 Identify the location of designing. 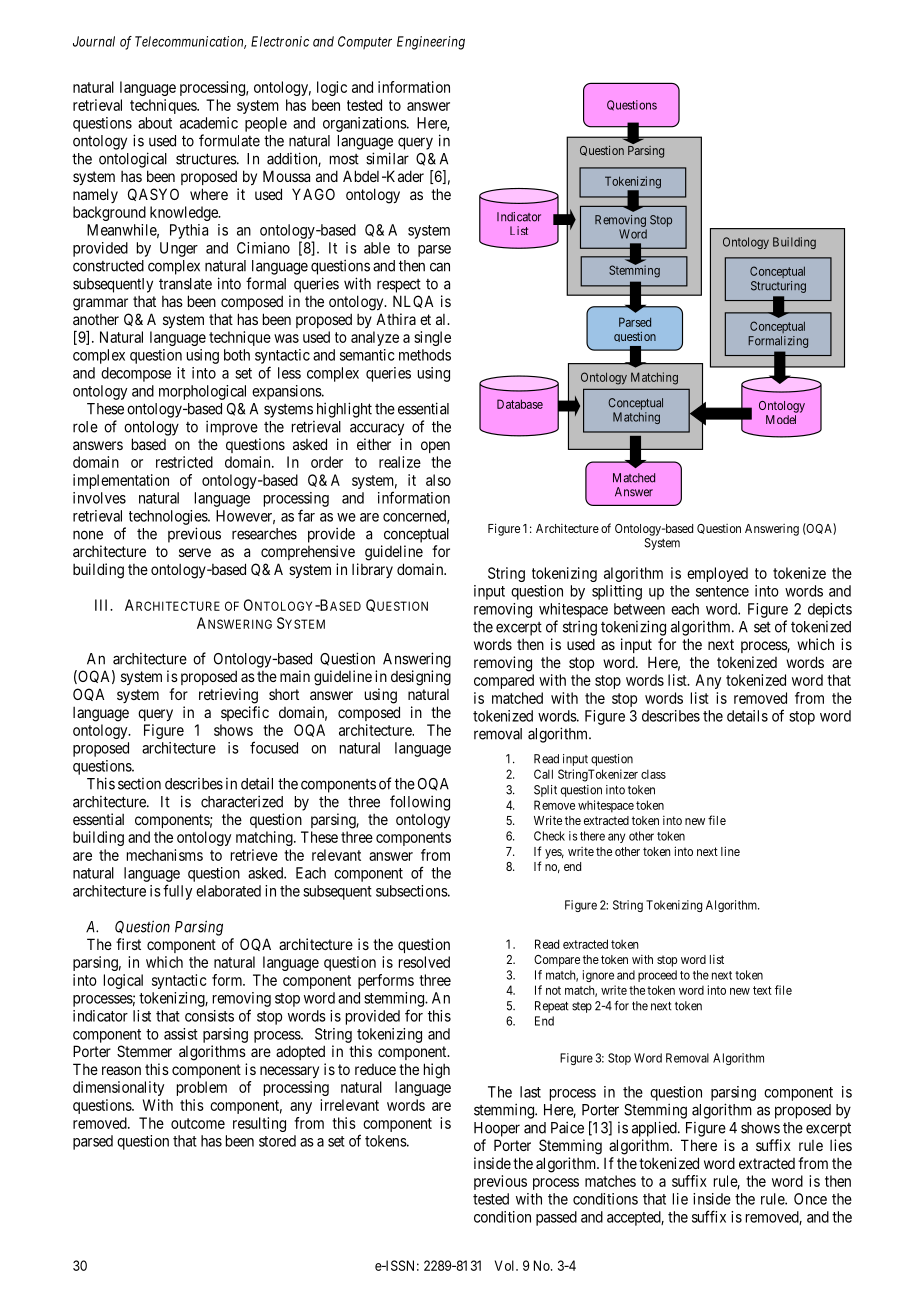
(421, 678).
